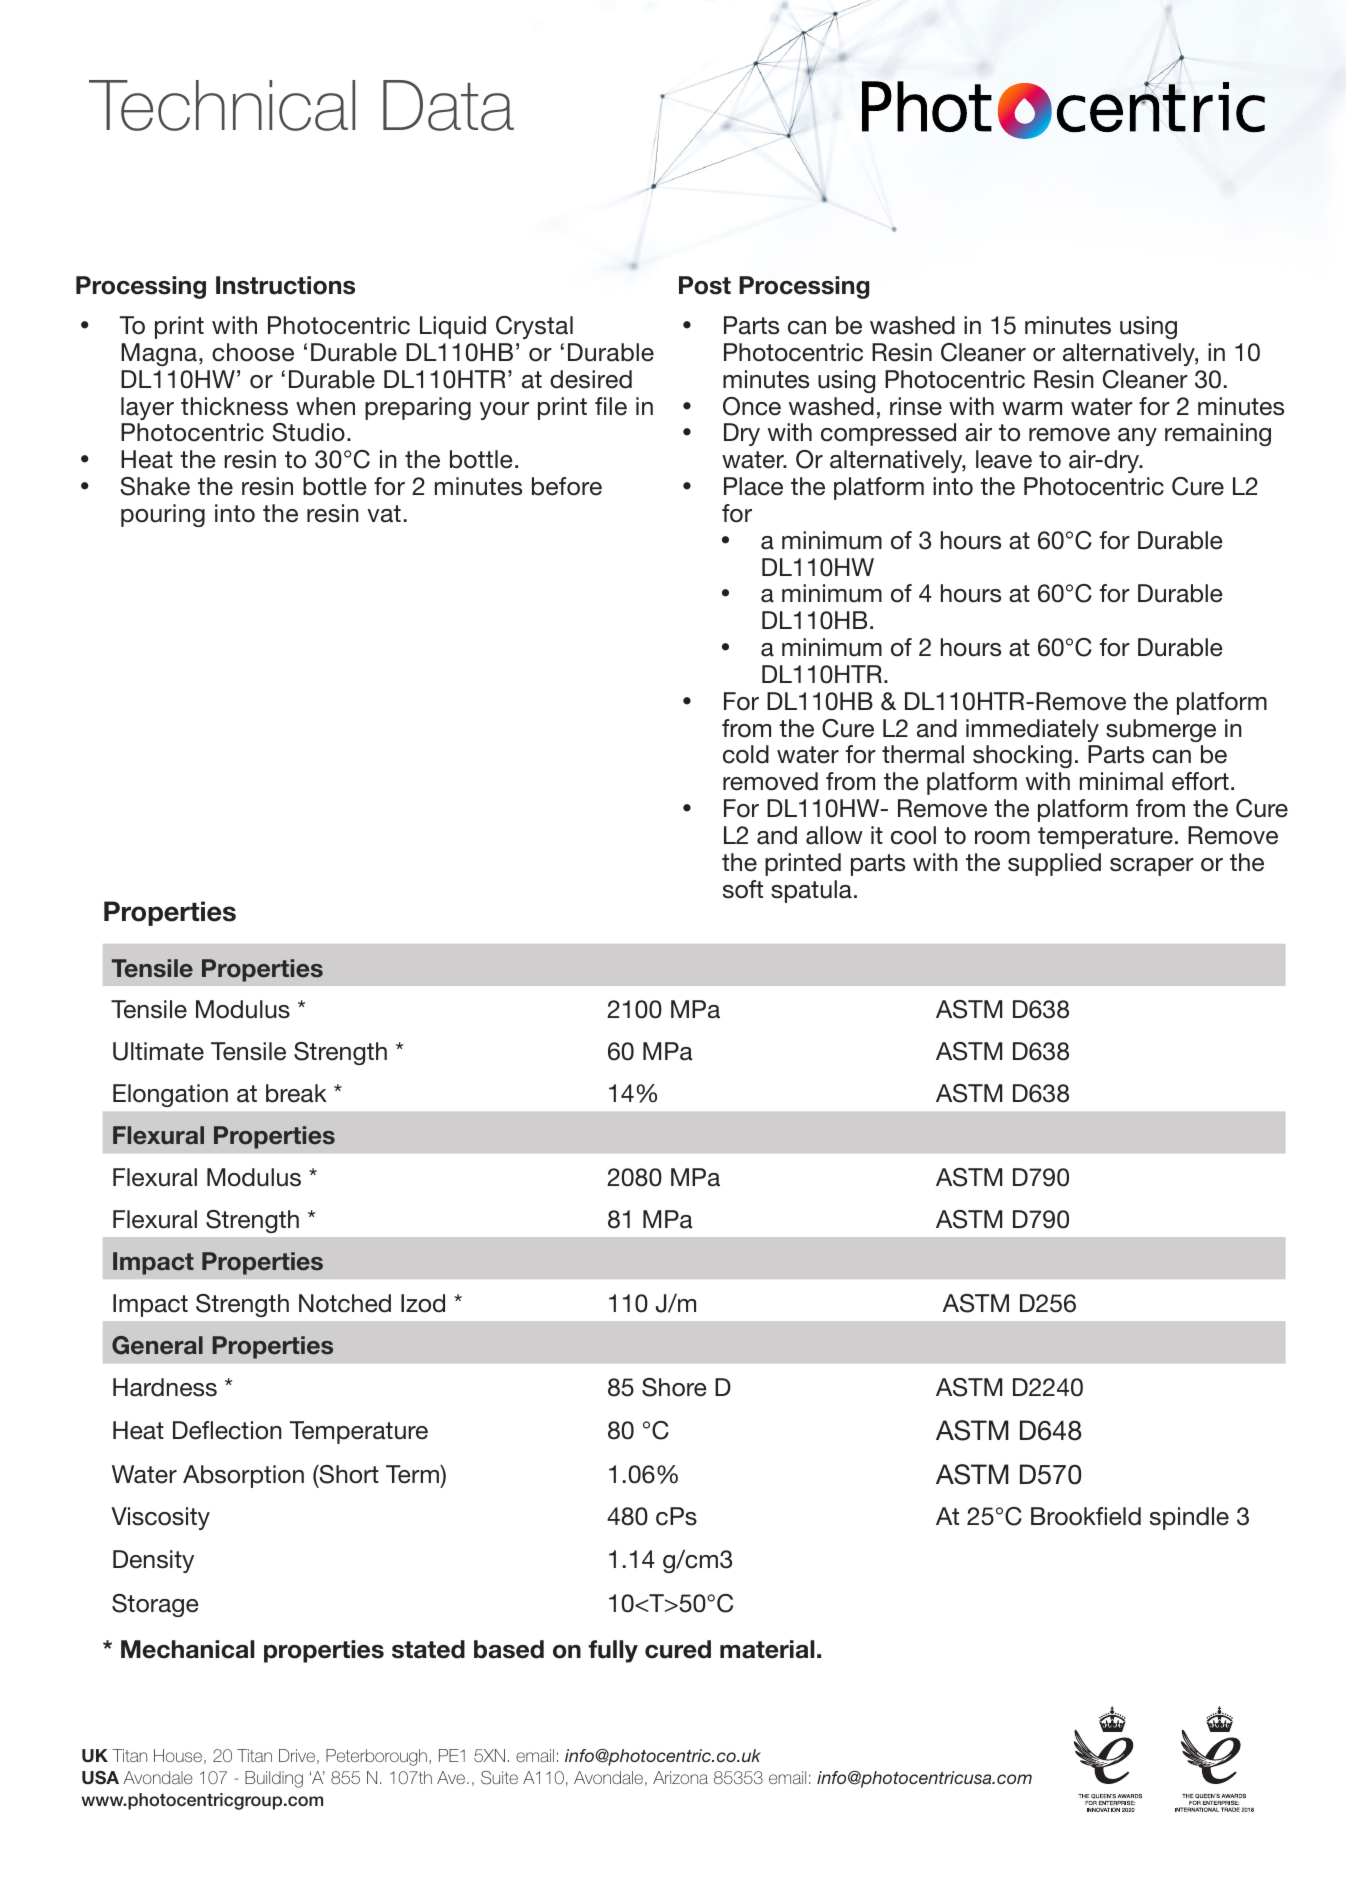 This image has width=1346, height=1903. What do you see at coordinates (1086, 1516) in the image?
I see `Brookfield` at bounding box center [1086, 1516].
